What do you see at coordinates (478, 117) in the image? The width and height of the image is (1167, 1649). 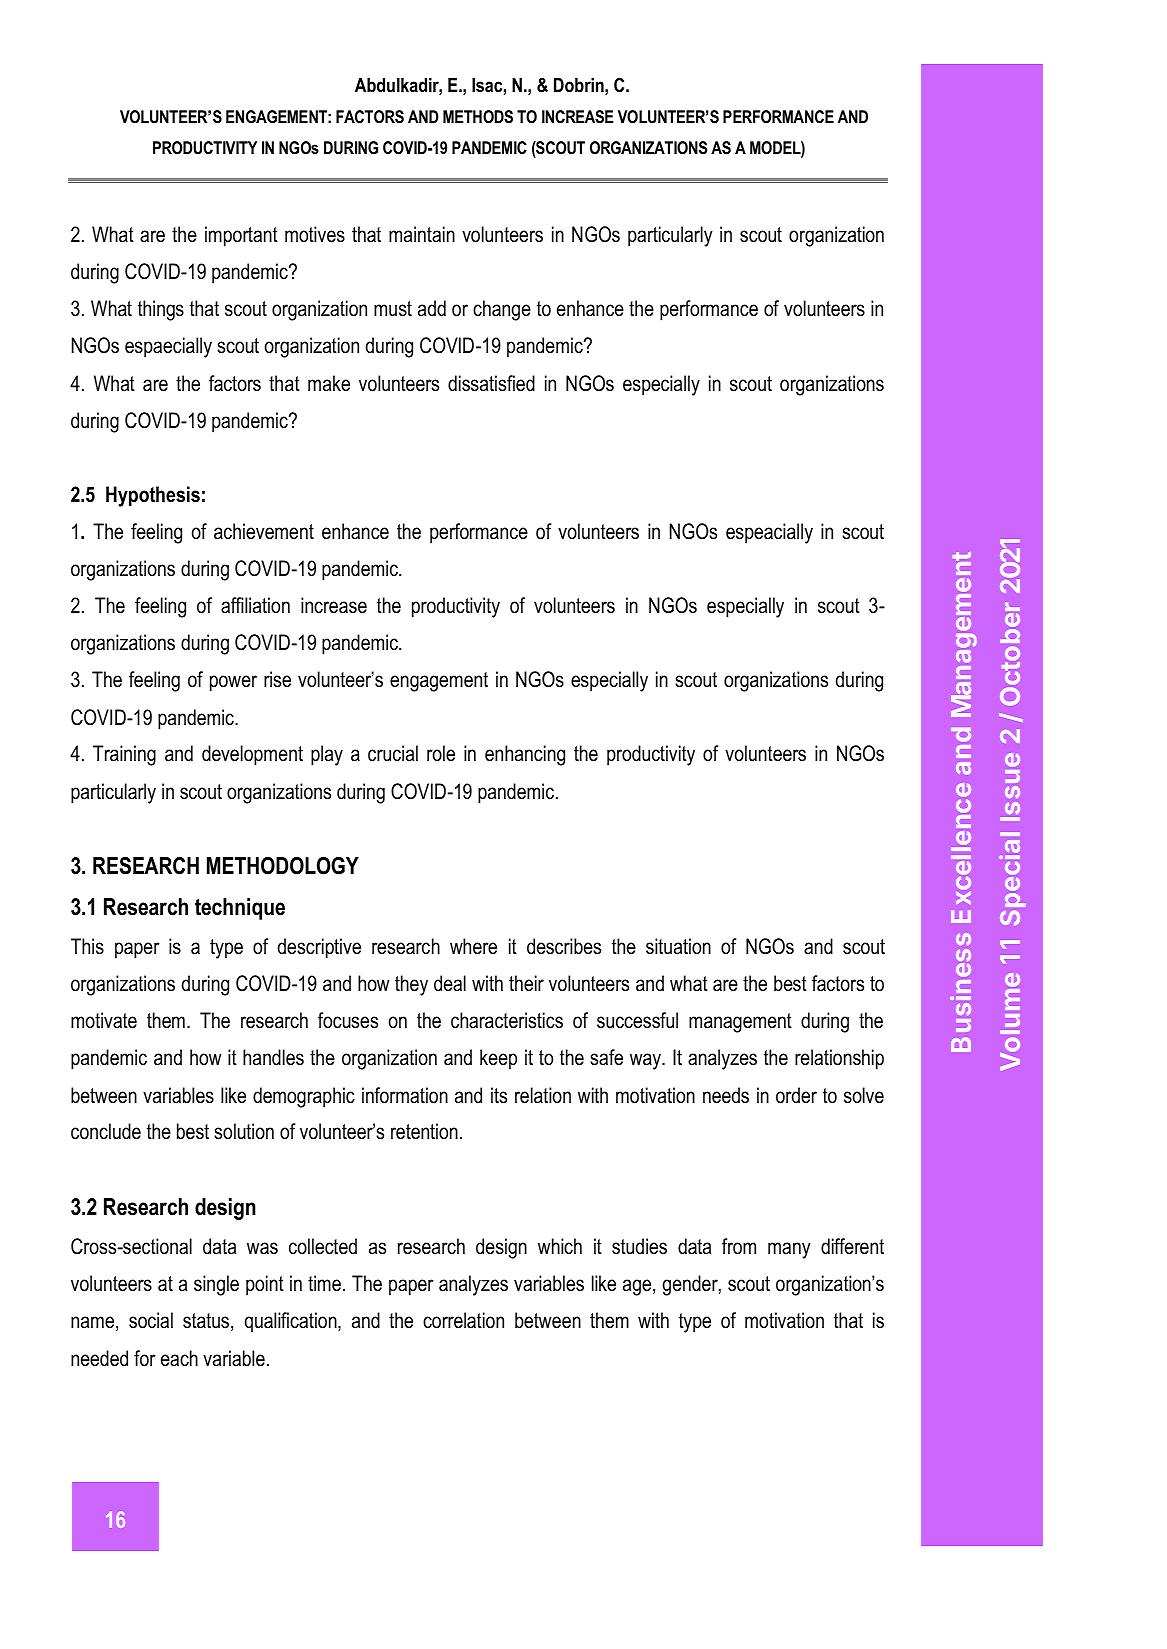 I see `METHODS` at bounding box center [478, 117].
